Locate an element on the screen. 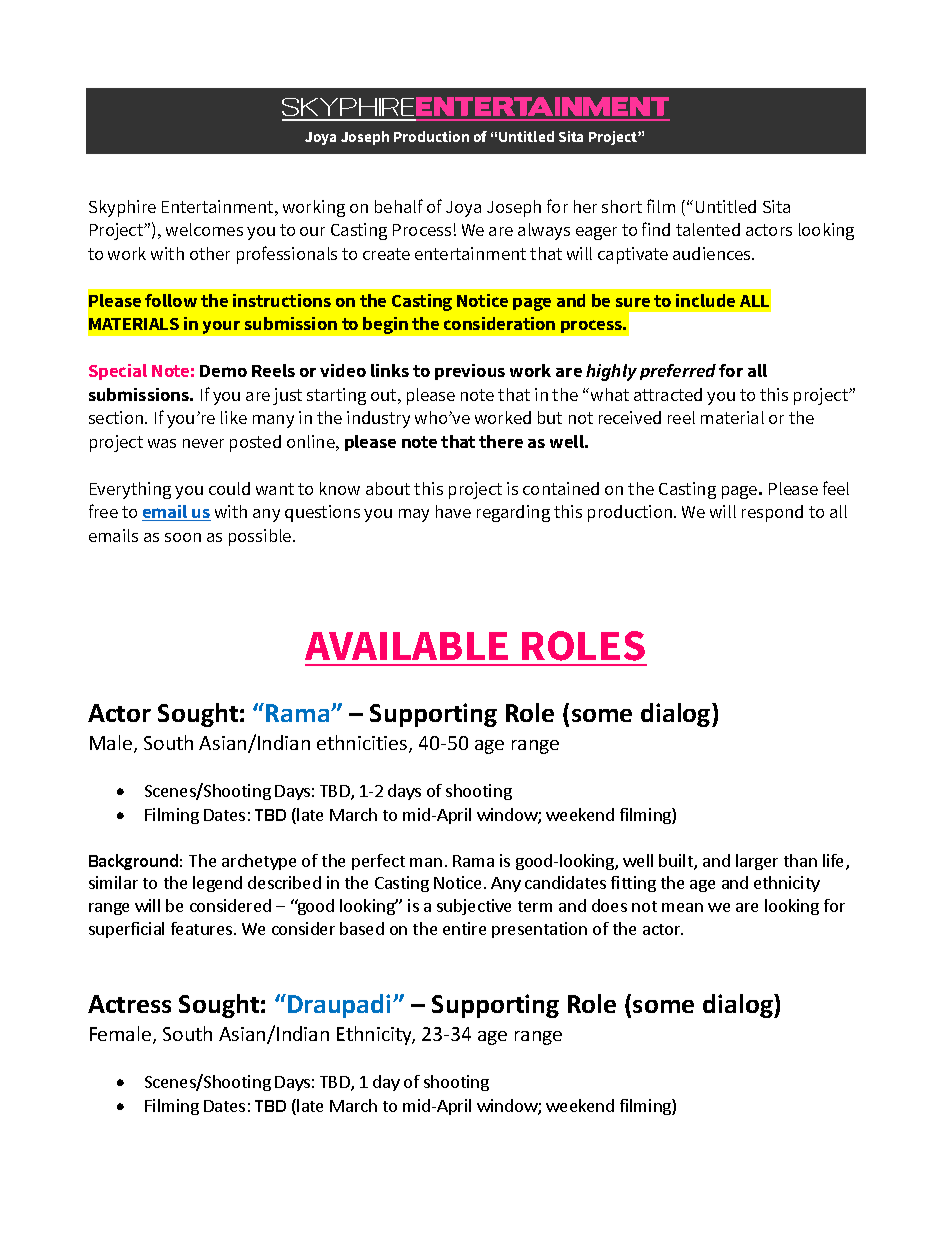  perfect is located at coordinates (378, 862).
